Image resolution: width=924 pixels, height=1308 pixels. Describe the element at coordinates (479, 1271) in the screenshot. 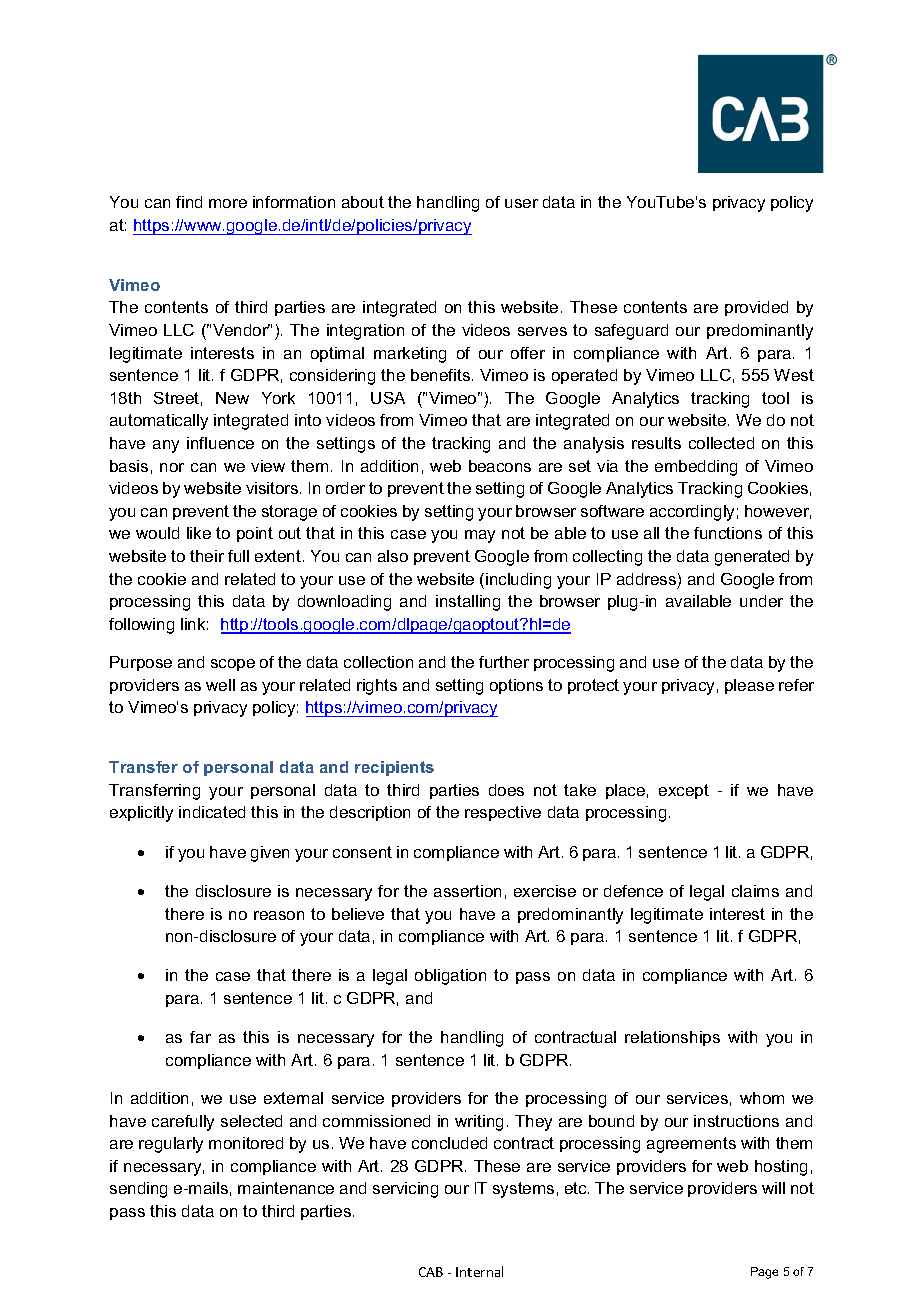

I see `Internal` at that location.
